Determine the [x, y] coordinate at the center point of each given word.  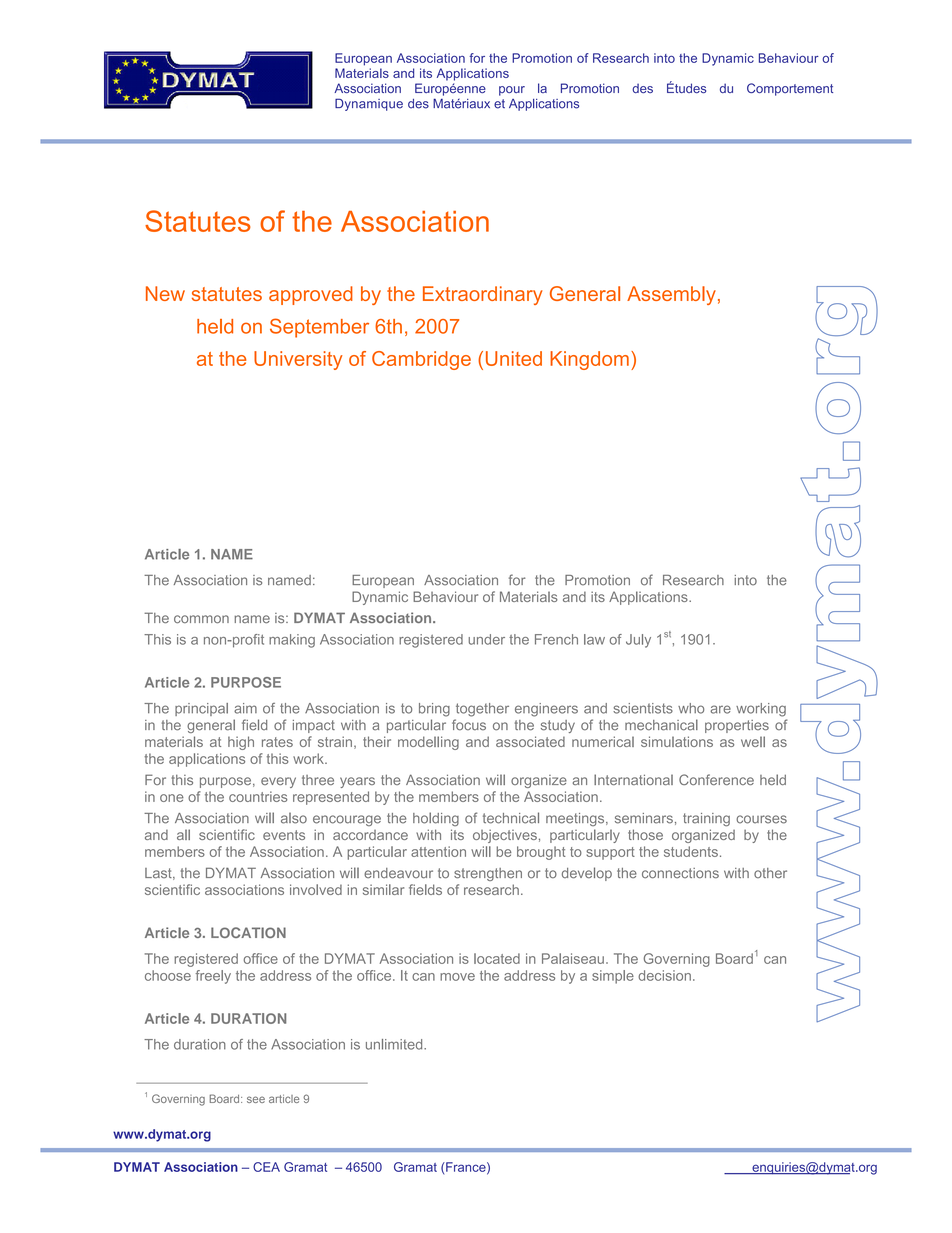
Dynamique [369, 104]
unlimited [395, 1044]
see [256, 1099]
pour [512, 91]
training [706, 820]
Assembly [671, 295]
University [298, 360]
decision [664, 975]
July [638, 641]
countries [258, 796]
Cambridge [421, 360]
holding [436, 819]
